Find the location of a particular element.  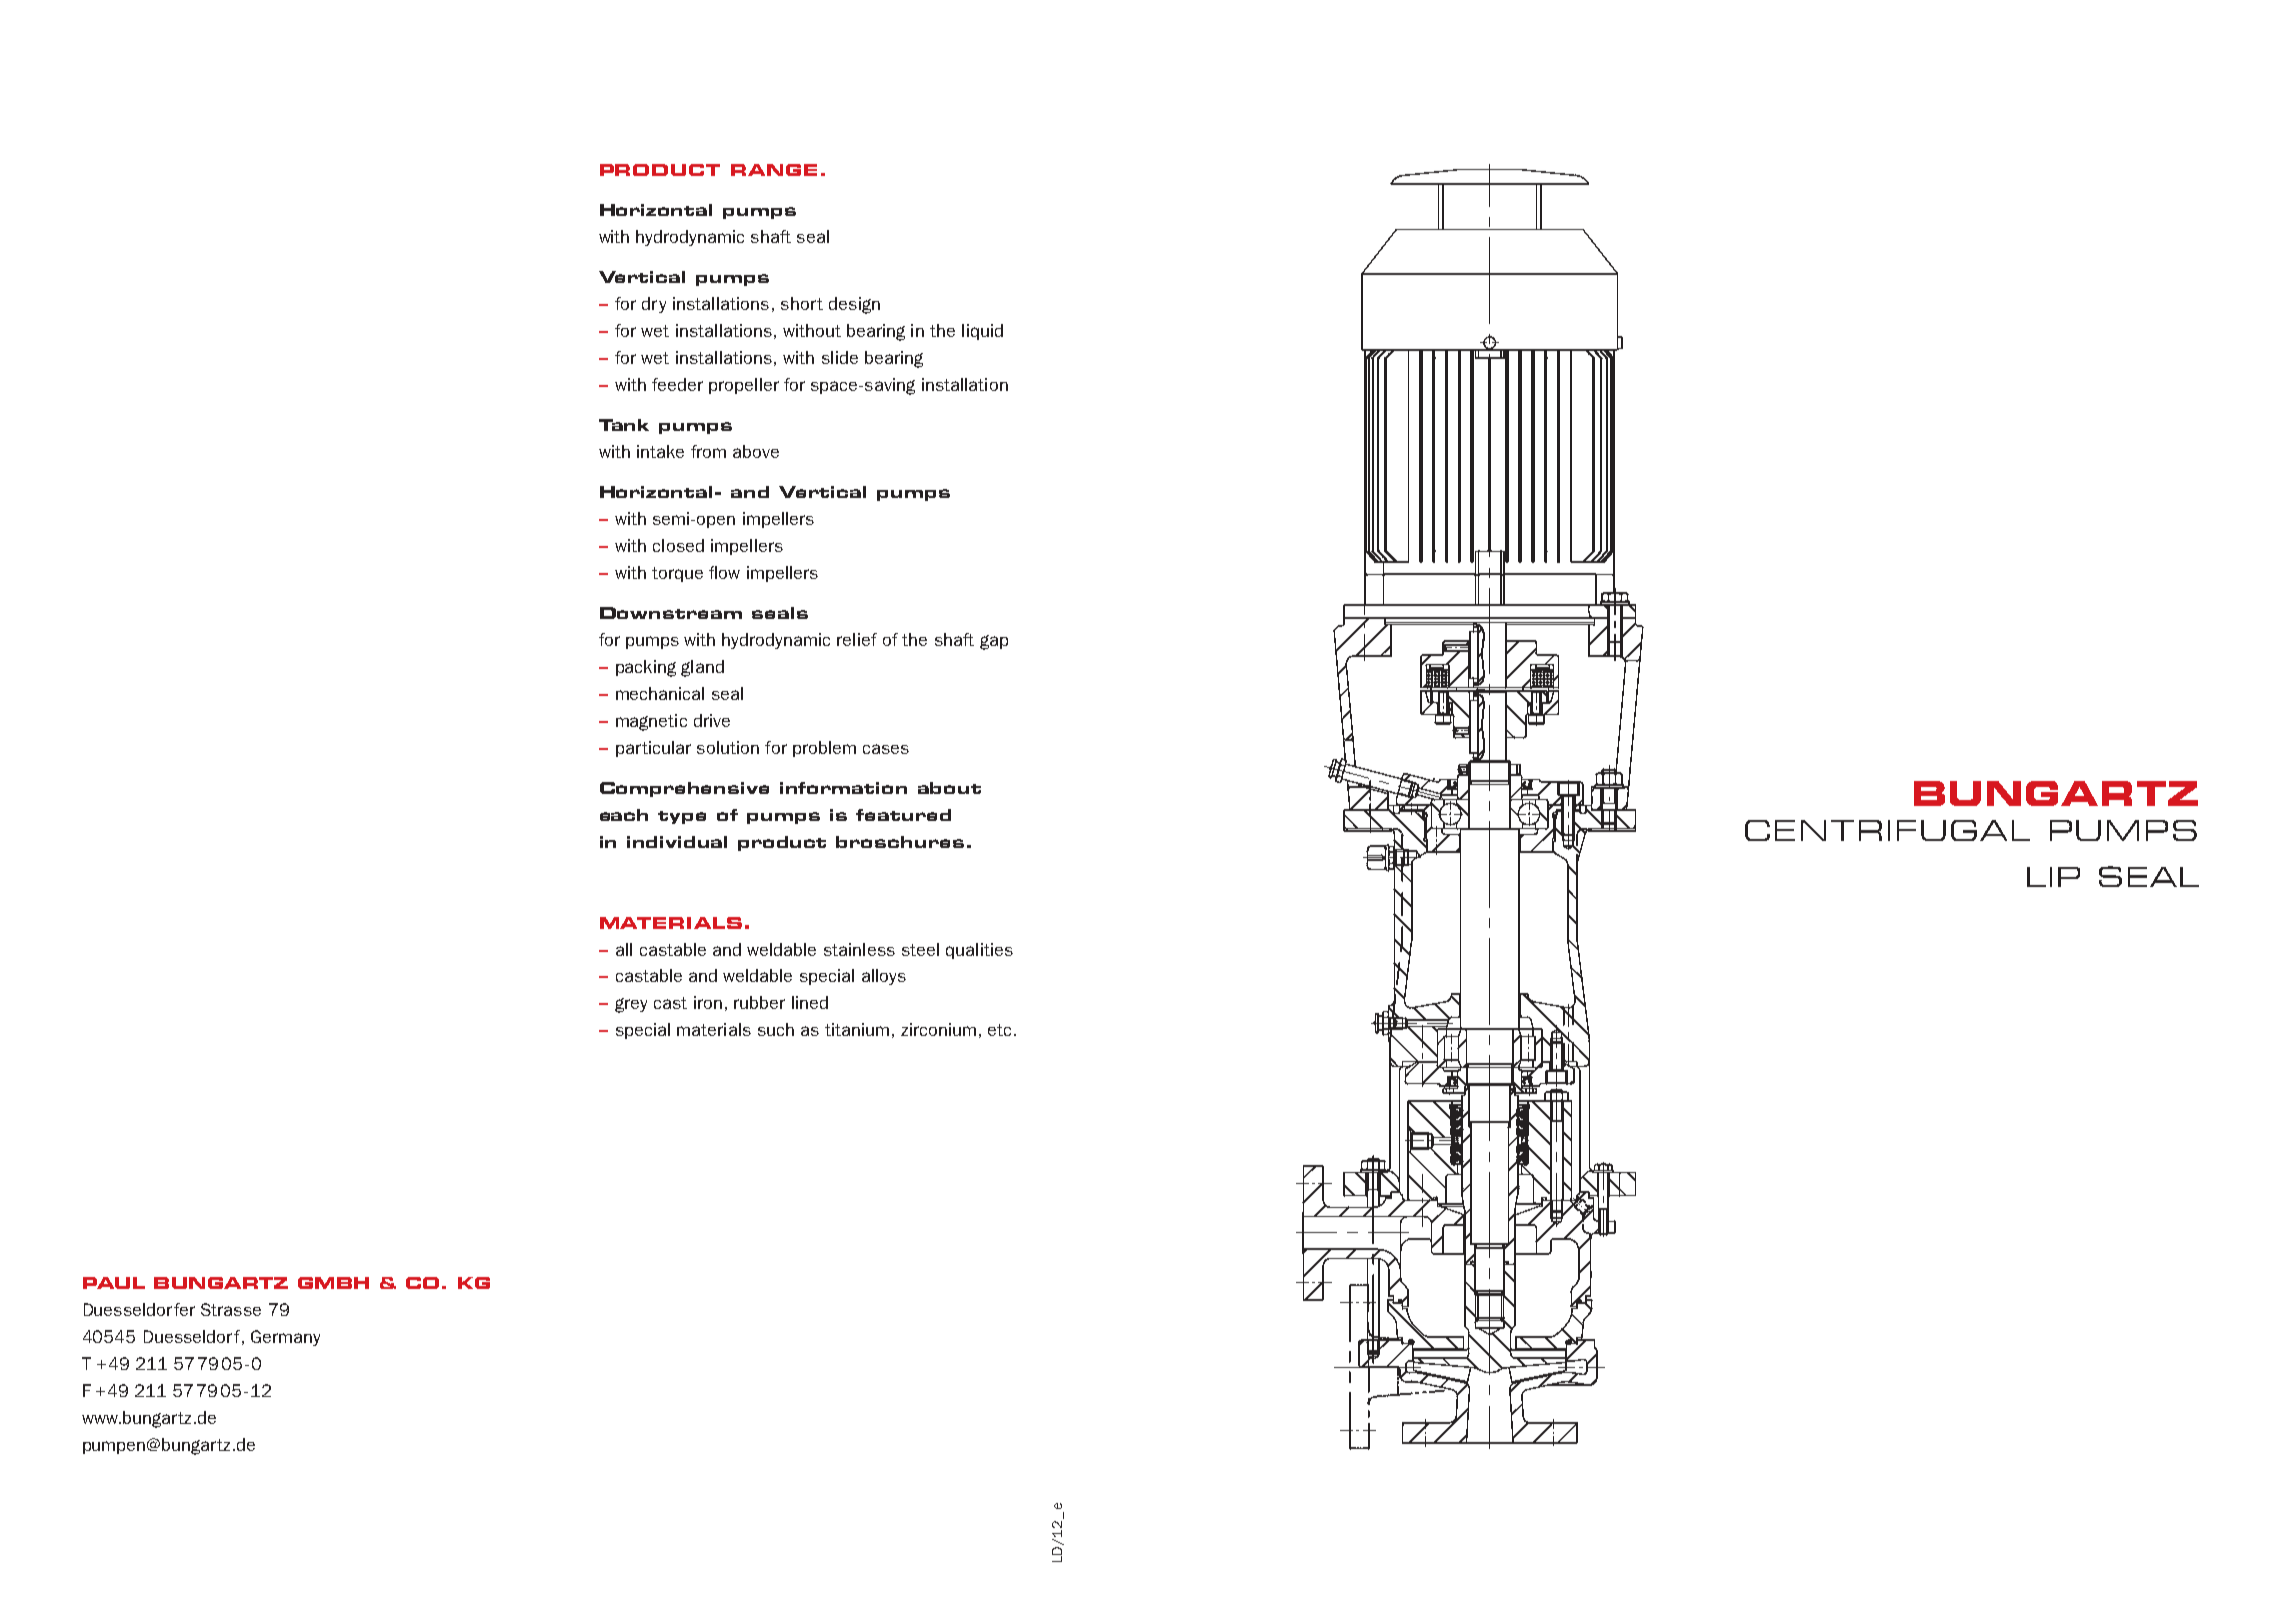

Germany is located at coordinates (285, 1338).
